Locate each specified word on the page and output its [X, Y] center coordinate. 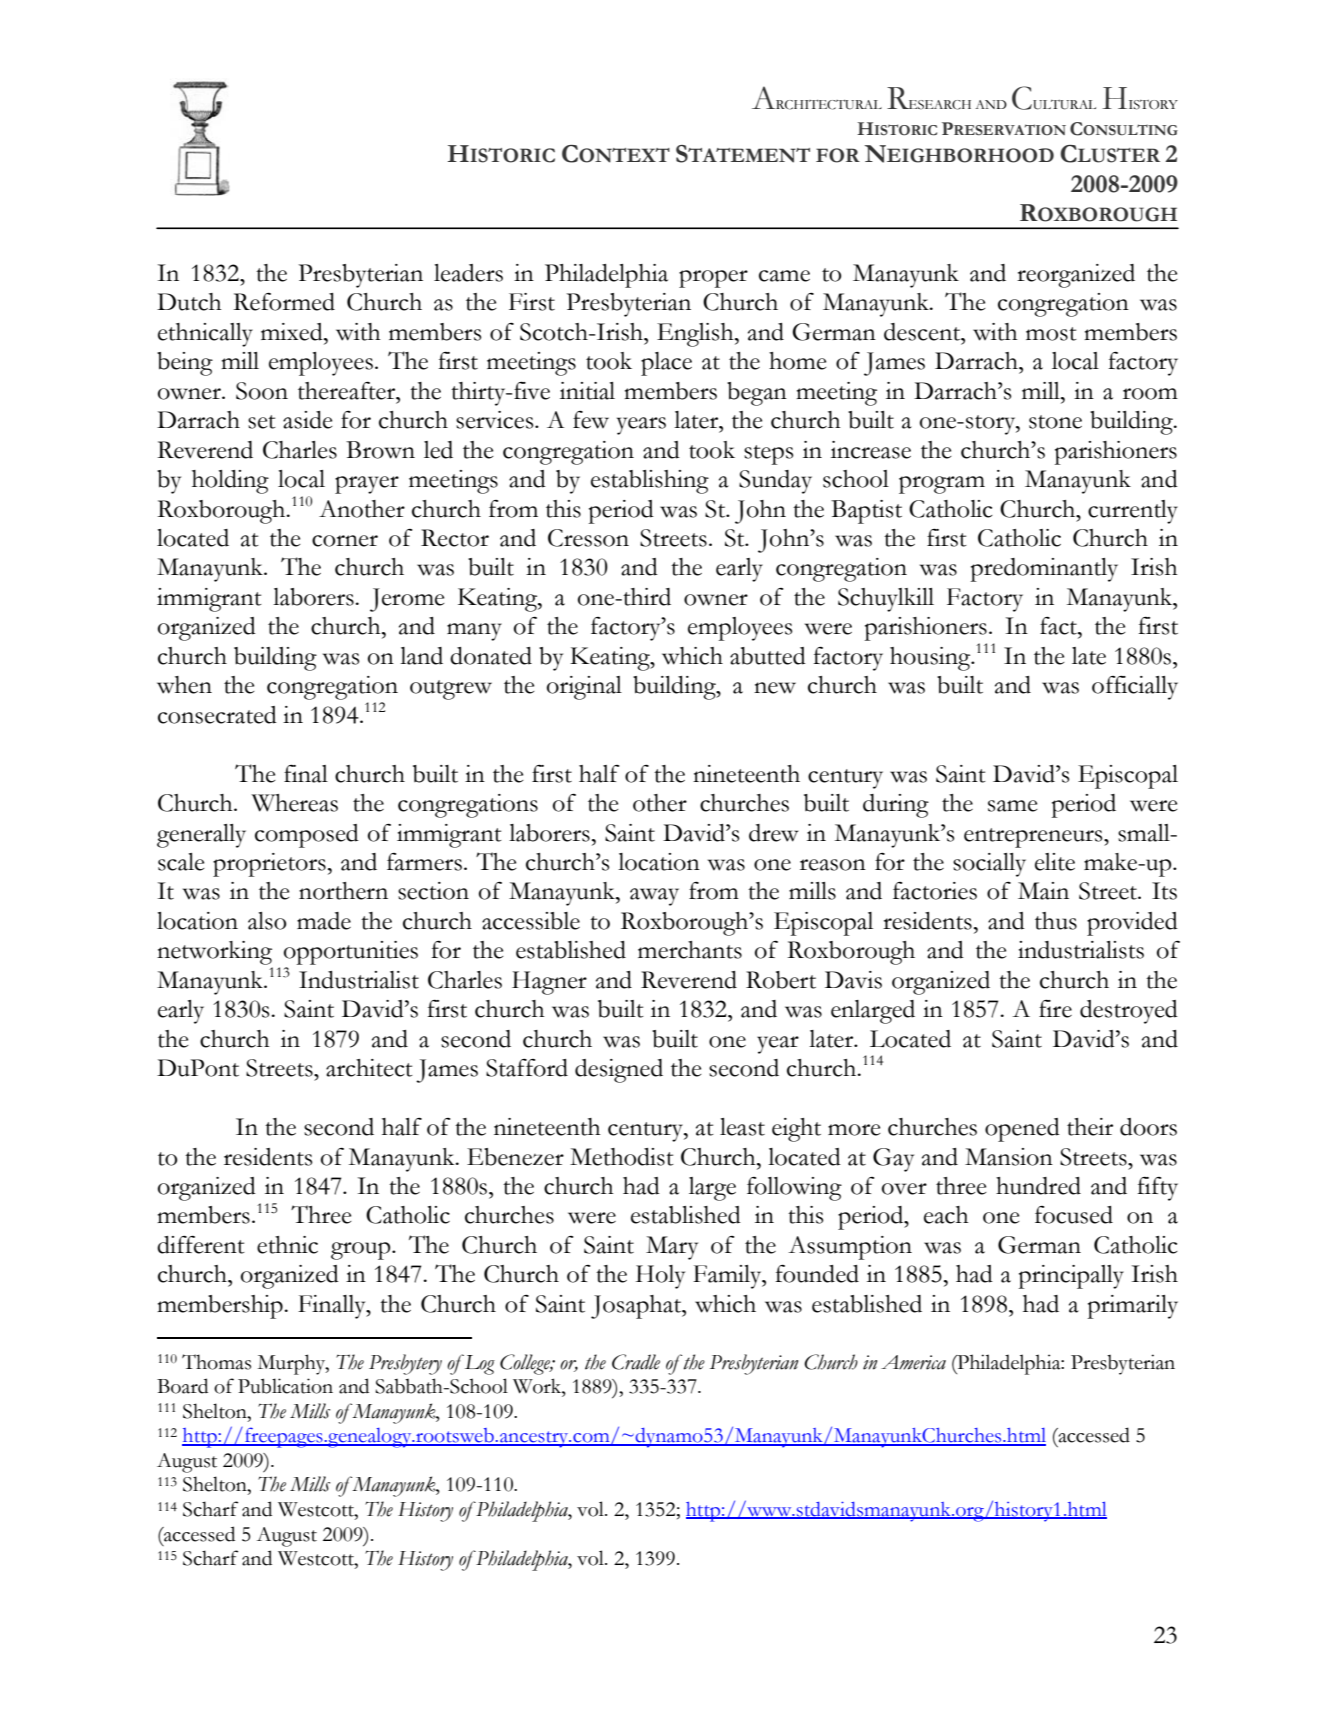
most [1051, 334]
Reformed [284, 302]
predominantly [1044, 570]
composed [307, 836]
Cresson [588, 538]
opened [1022, 1130]
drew [774, 833]
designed [619, 1071]
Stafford [527, 1068]
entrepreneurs [1034, 838]
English [696, 335]
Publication [285, 1386]
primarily [1133, 1307]
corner [345, 541]
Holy [660, 1277]
